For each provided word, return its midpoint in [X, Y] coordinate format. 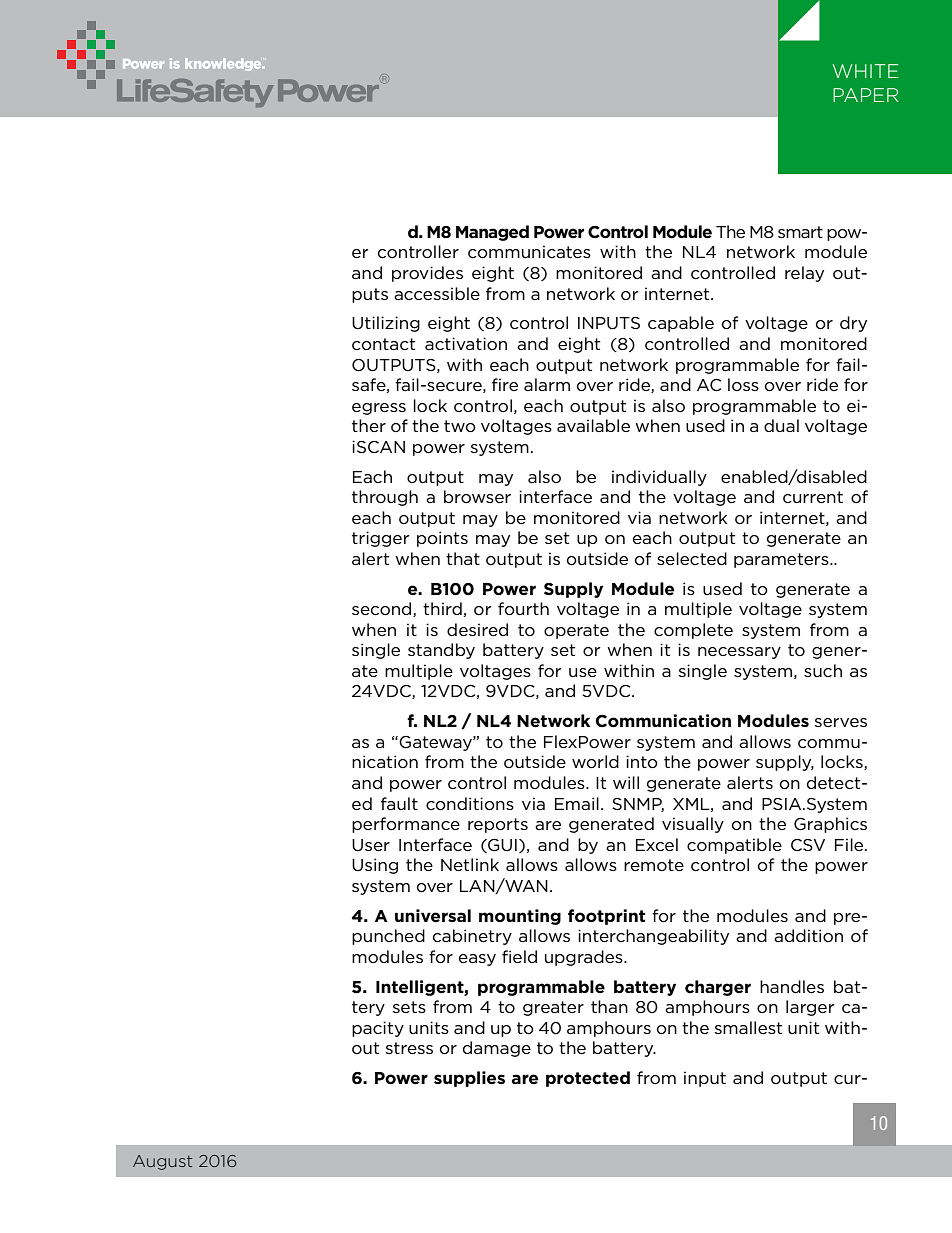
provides [427, 274]
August [163, 1162]
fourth [523, 609]
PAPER [866, 95]
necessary [739, 653]
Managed [492, 233]
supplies [469, 1079]
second [383, 609]
